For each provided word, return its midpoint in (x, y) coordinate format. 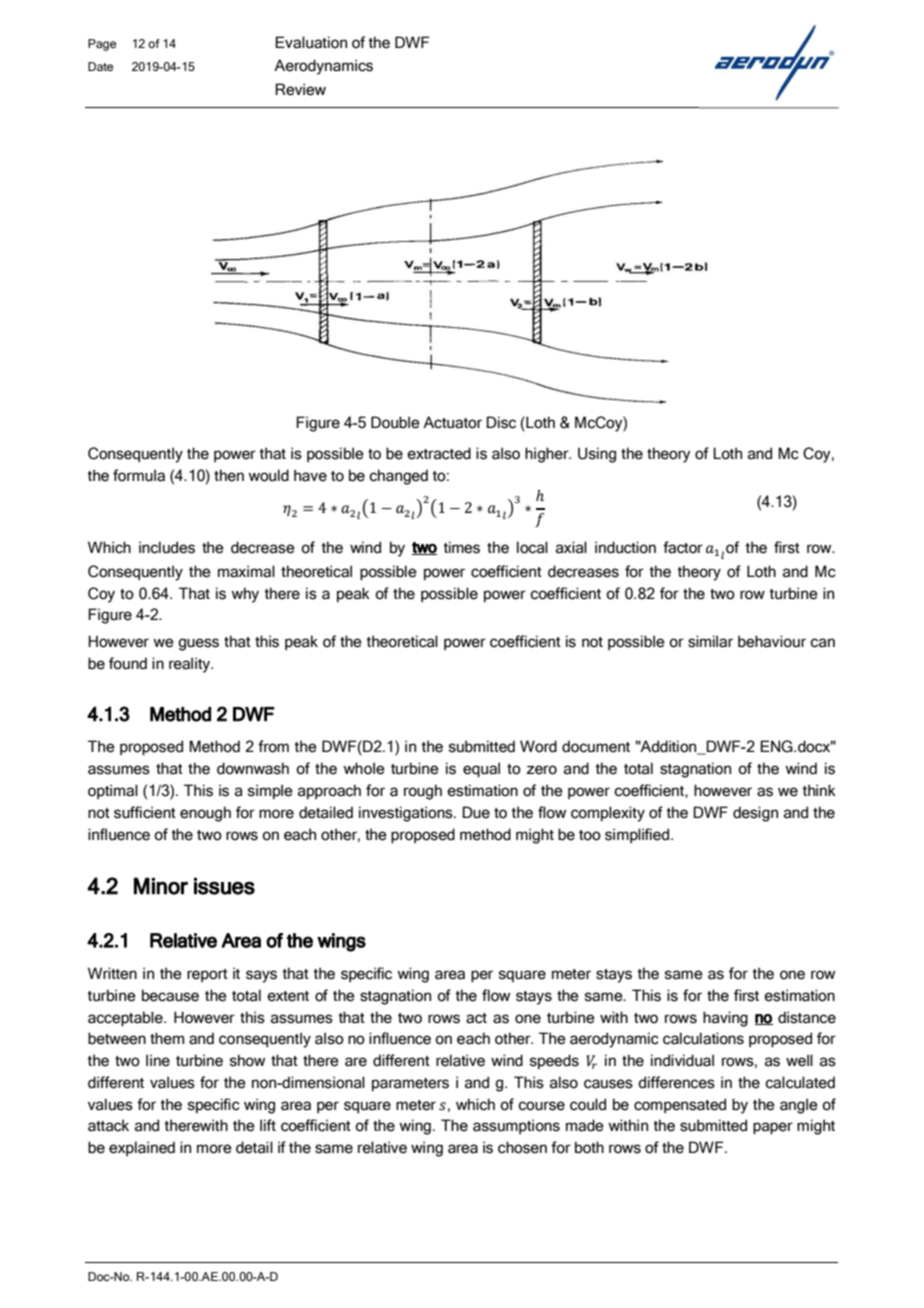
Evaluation (311, 42)
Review (300, 89)
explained (142, 1148)
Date (100, 66)
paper (773, 1128)
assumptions (516, 1126)
